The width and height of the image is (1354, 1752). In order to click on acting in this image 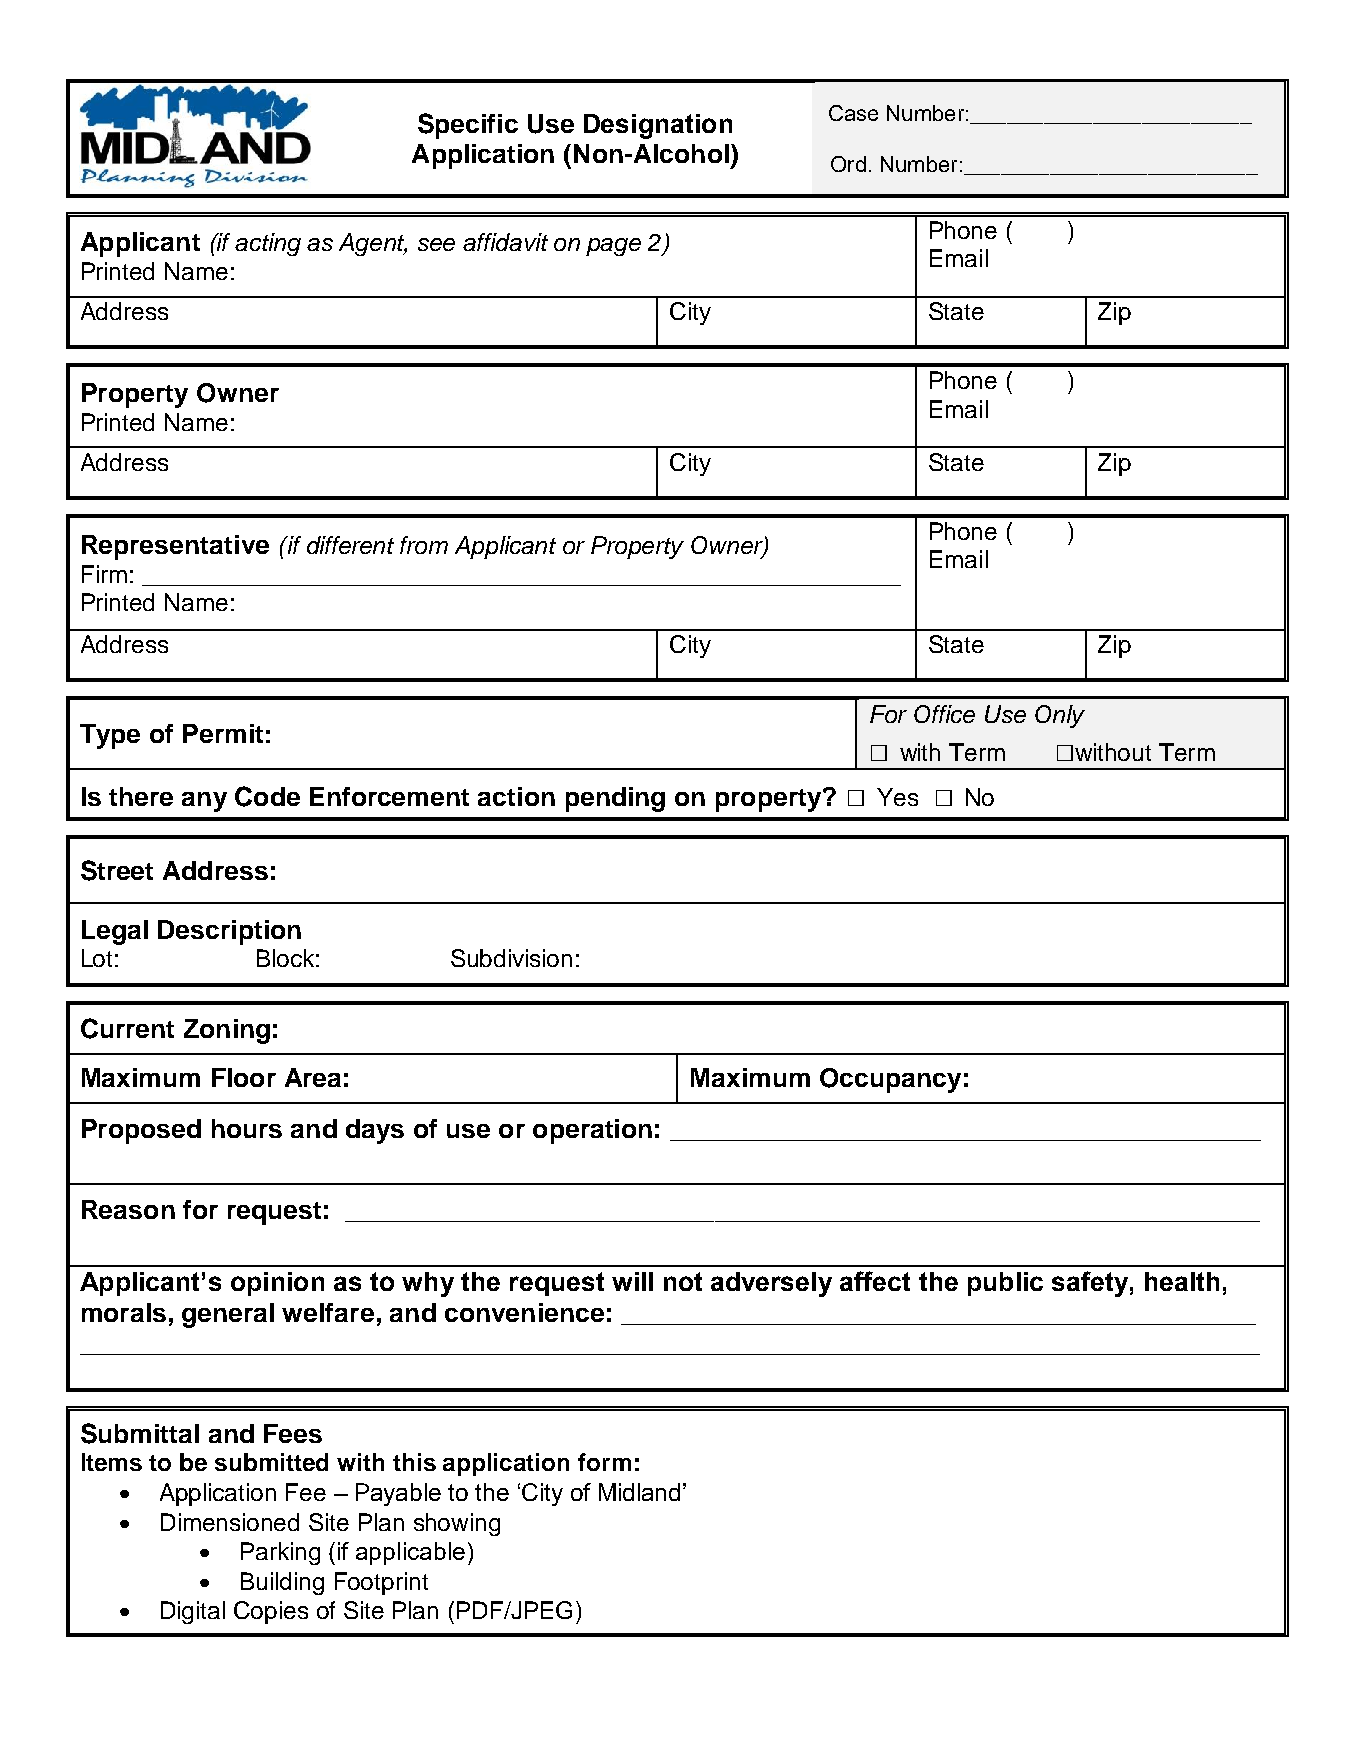, I will do `click(268, 244)`.
